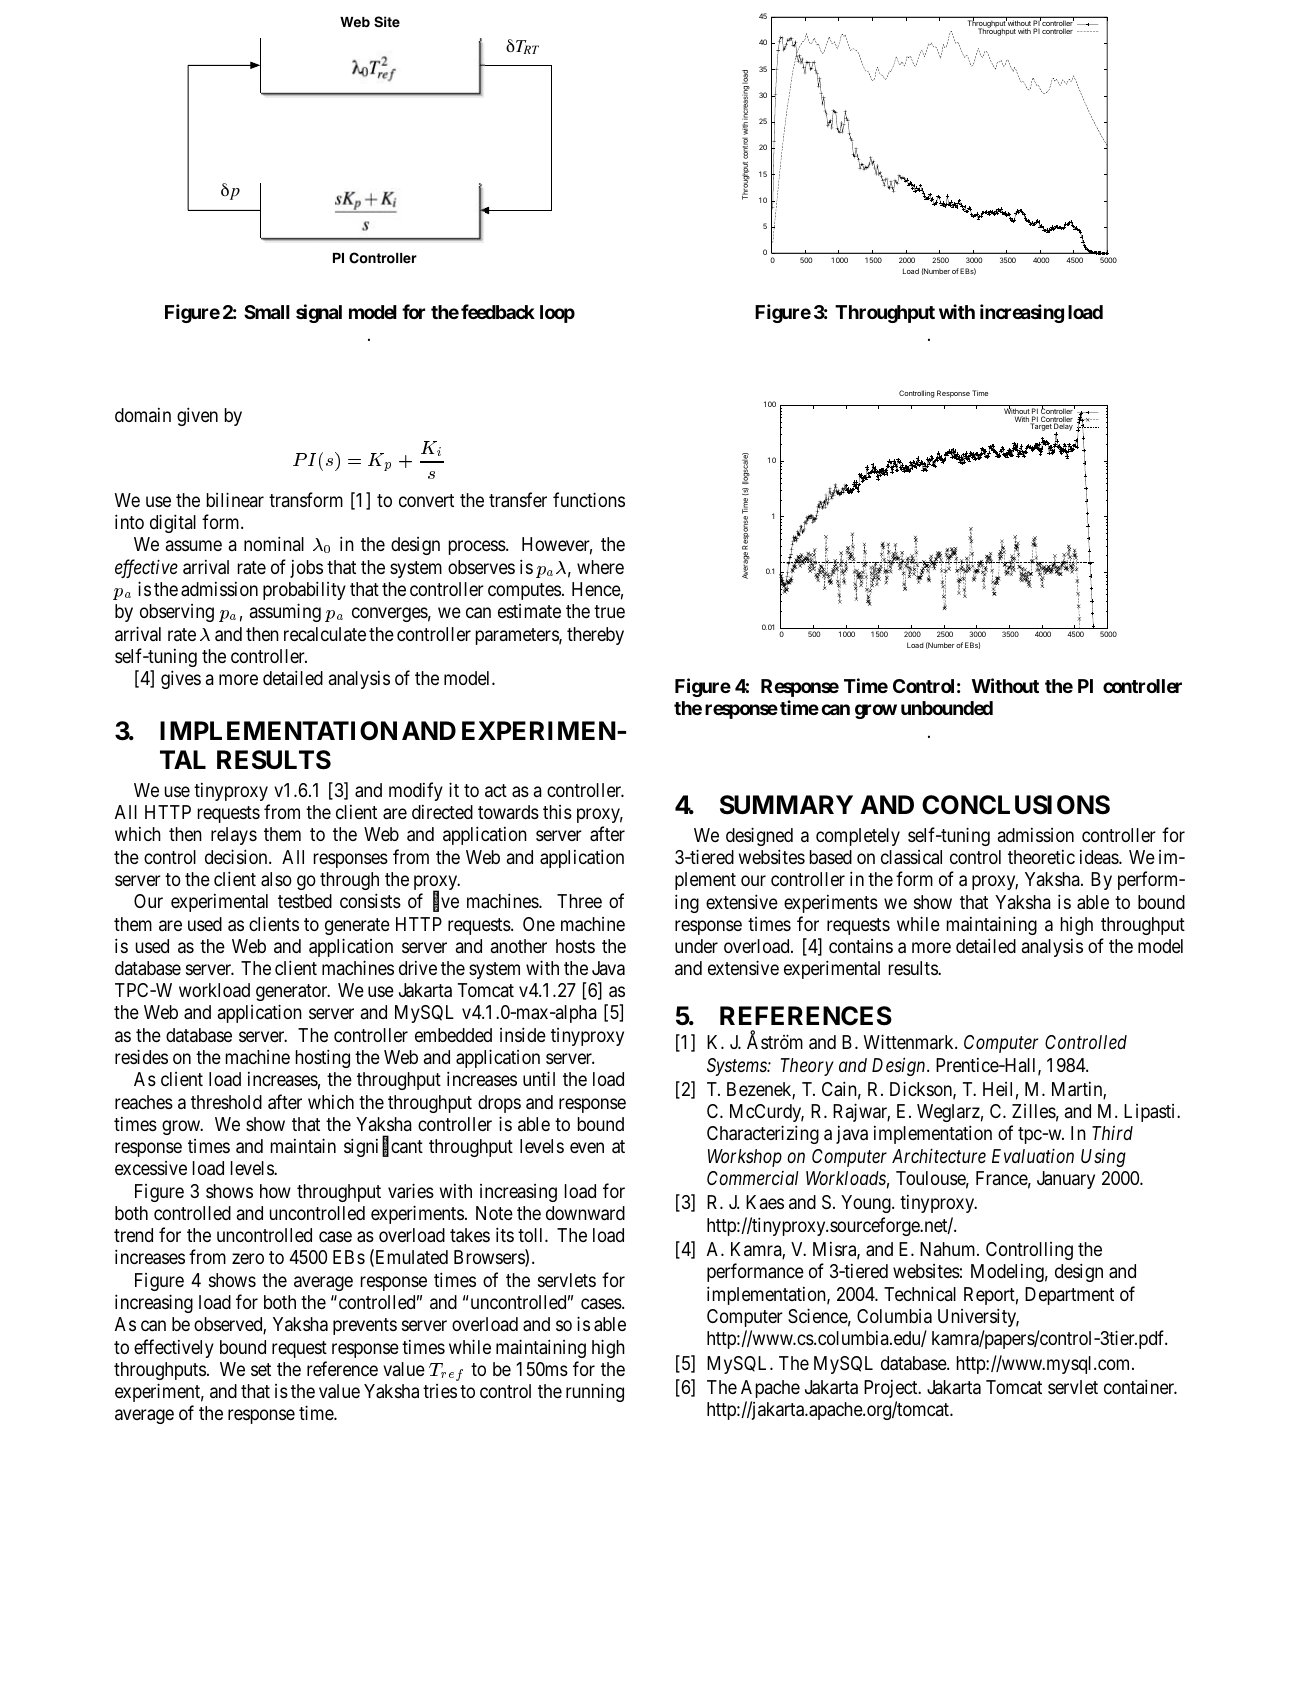  What do you see at coordinates (261, 1369) in the screenshot?
I see `set` at bounding box center [261, 1369].
